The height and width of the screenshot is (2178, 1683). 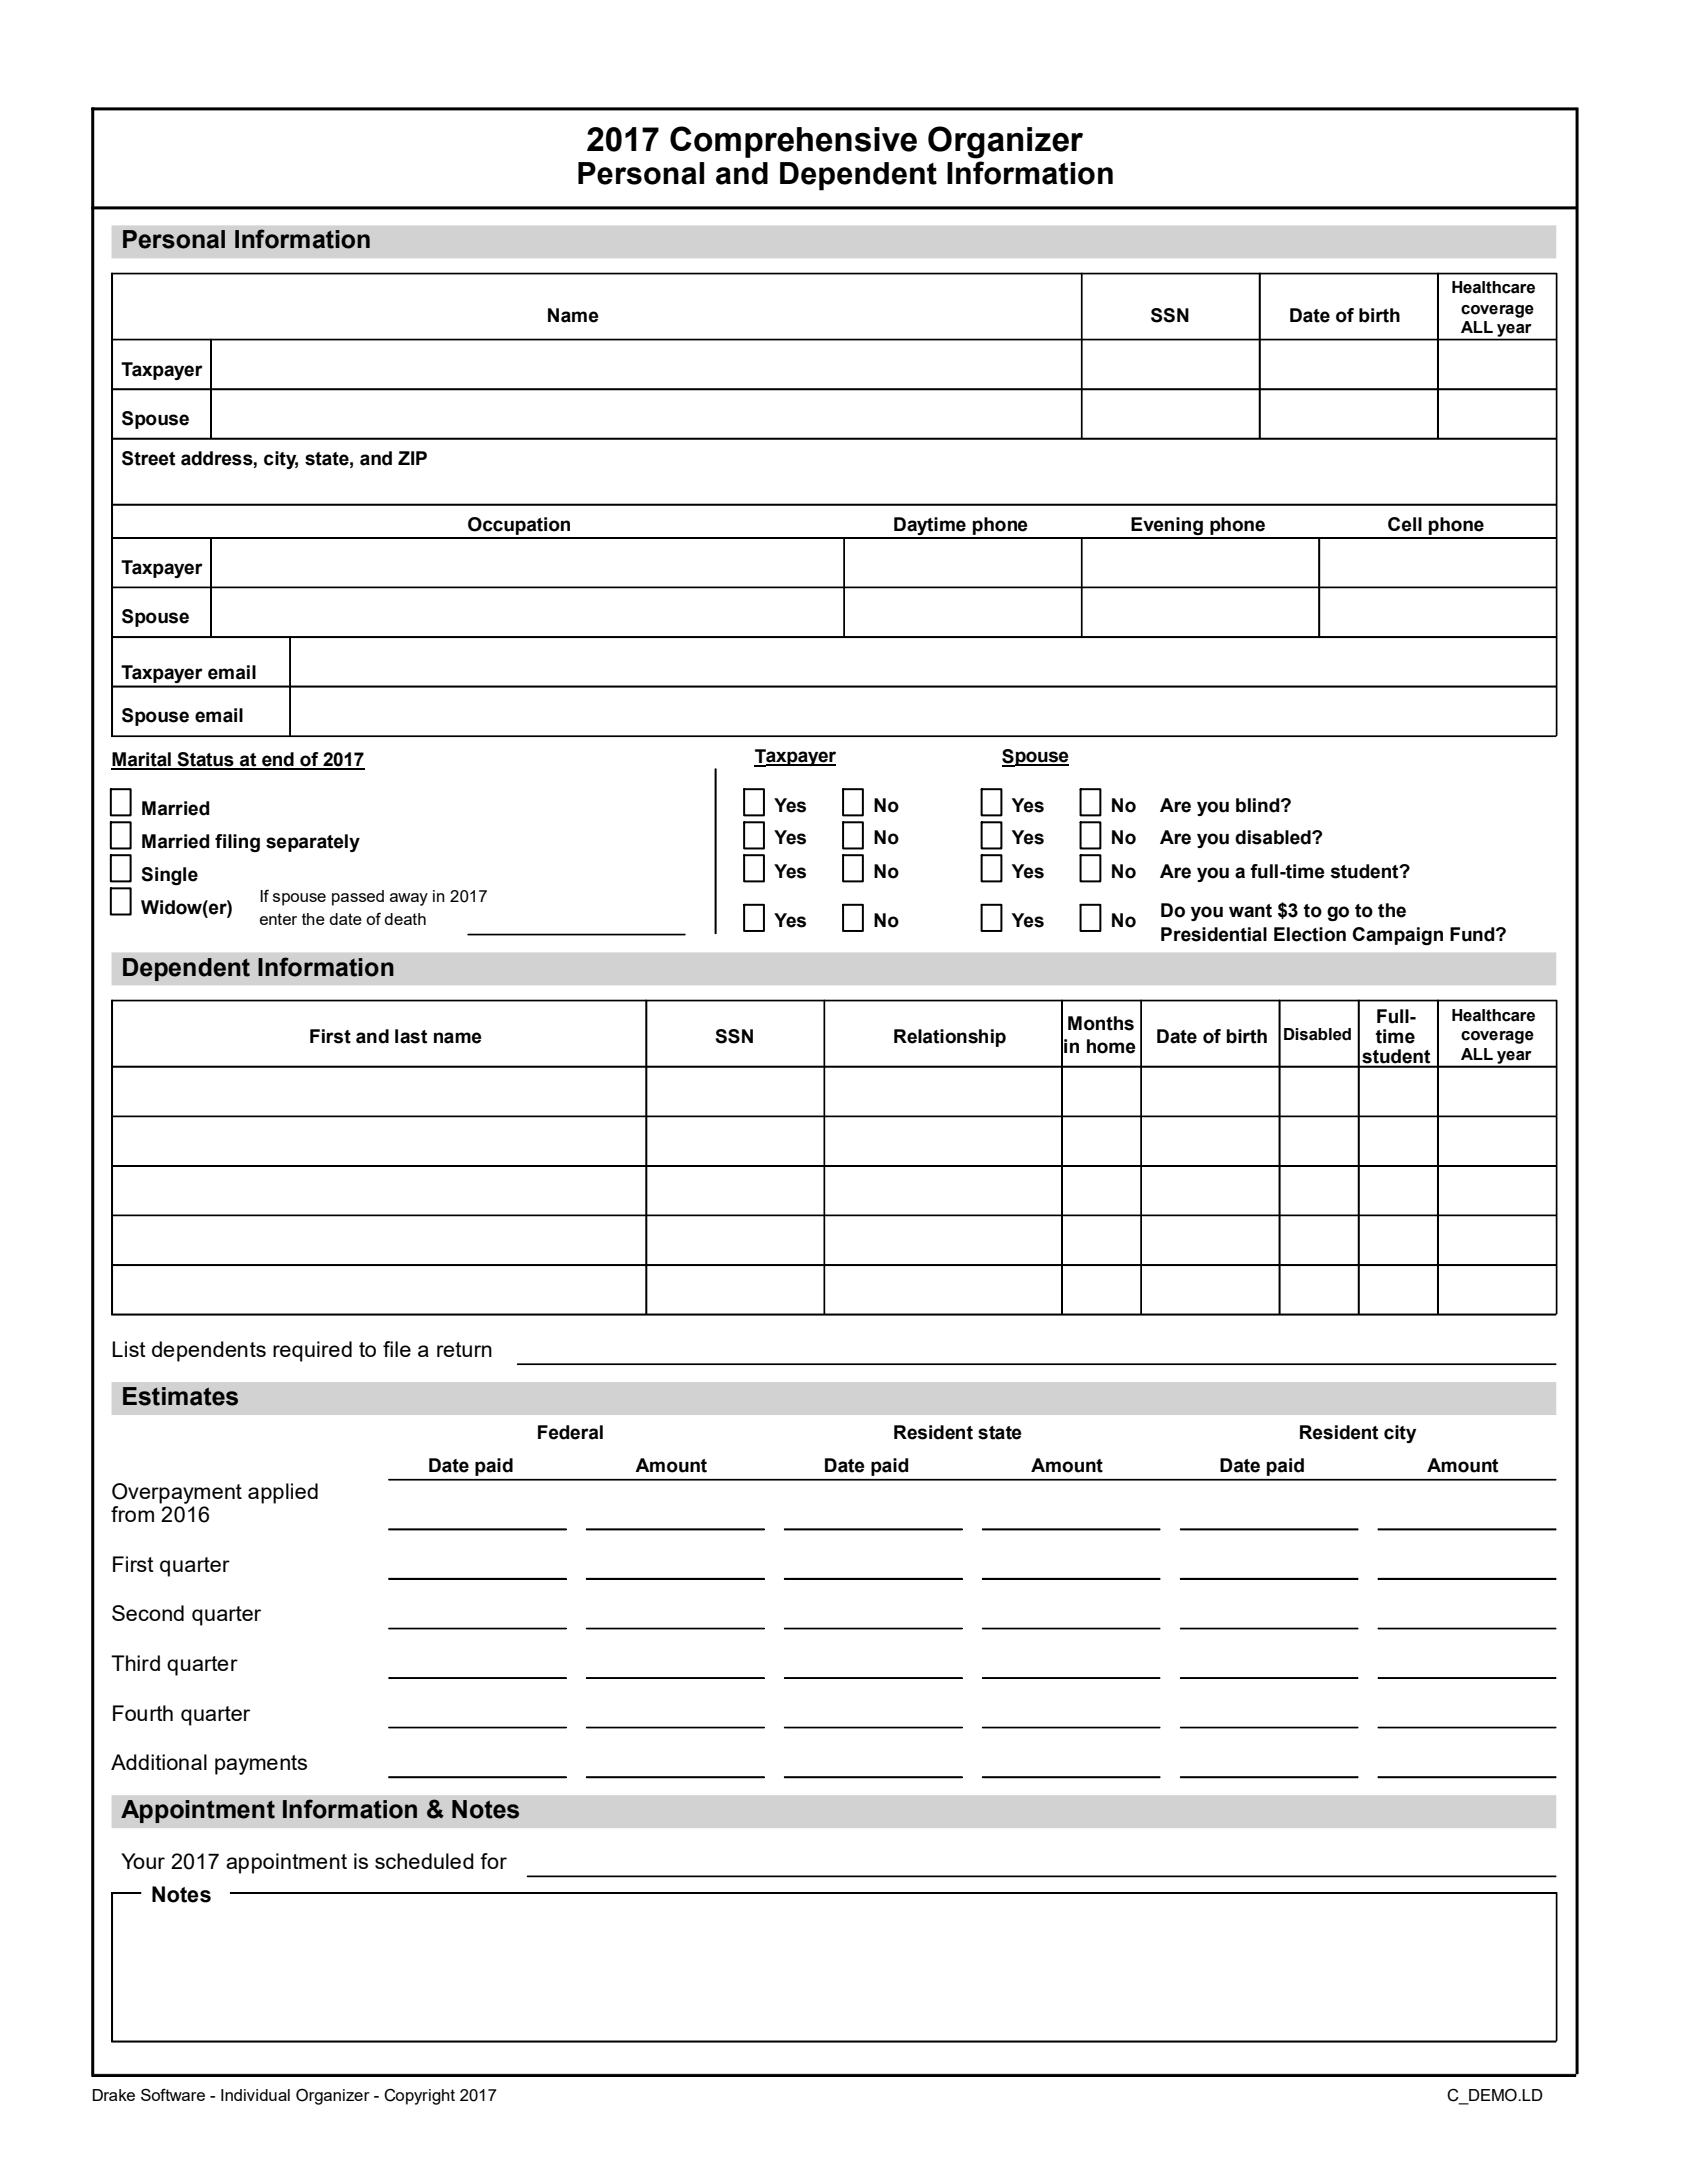 I want to click on Individual, so click(x=255, y=2095).
